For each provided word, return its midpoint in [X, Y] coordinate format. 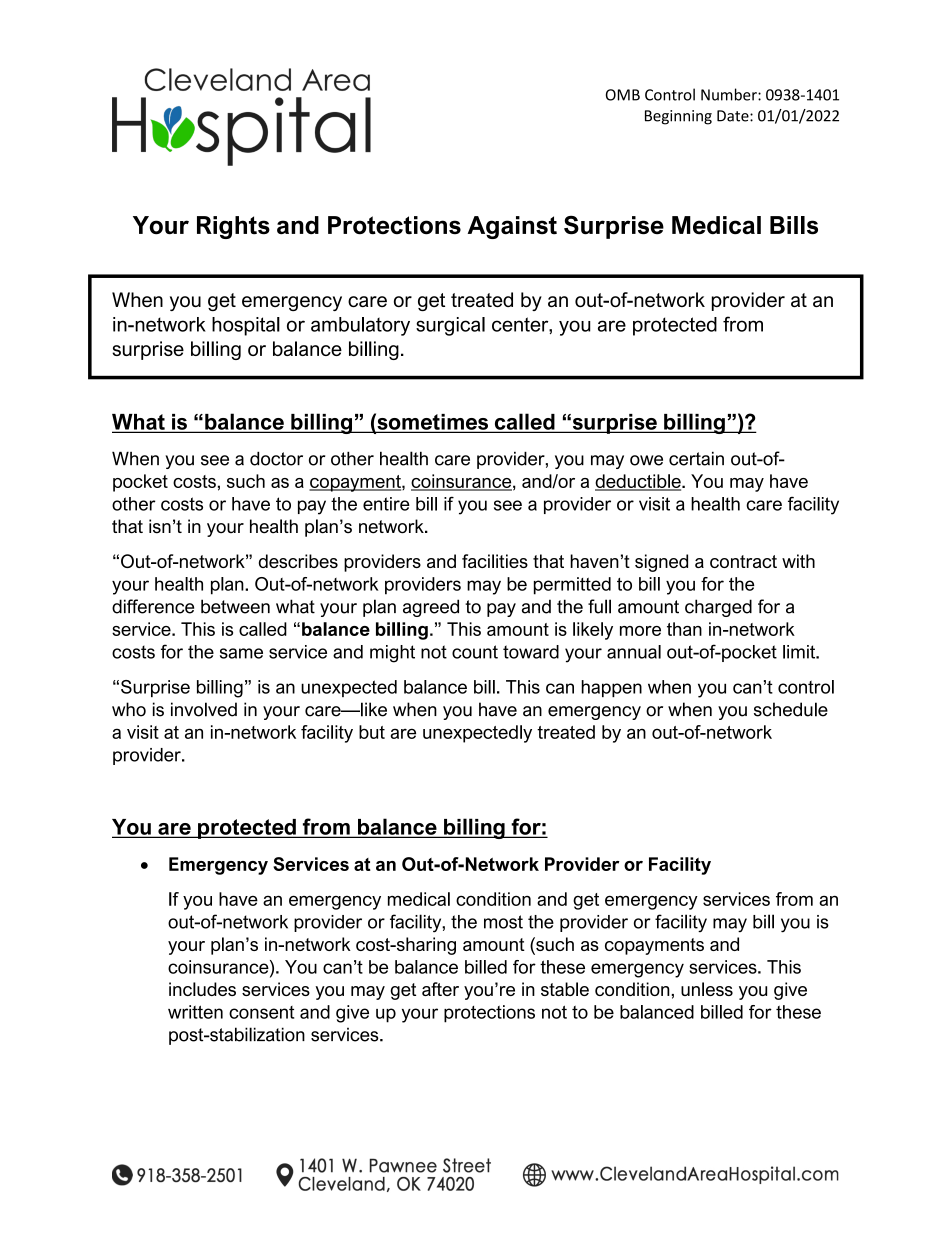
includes [202, 989]
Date [734, 116]
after [440, 989]
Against [512, 227]
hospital [246, 326]
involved [204, 709]
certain [696, 458]
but [372, 732]
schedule [791, 709]
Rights [233, 227]
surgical [450, 326]
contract [743, 561]
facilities [495, 561]
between [235, 606]
